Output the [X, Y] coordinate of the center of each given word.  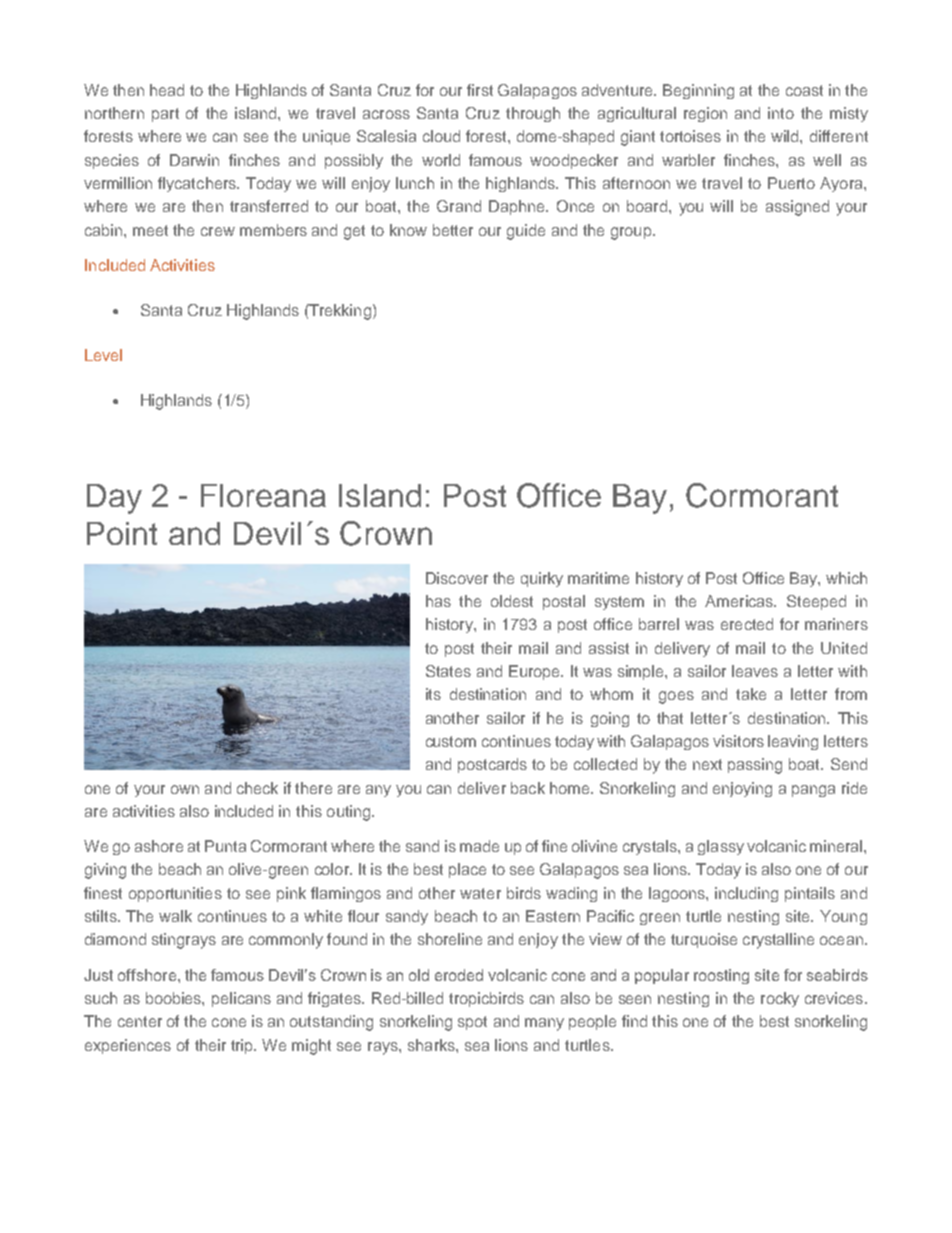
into [781, 113]
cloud [441, 136]
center [140, 1021]
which [846, 578]
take [751, 694]
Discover [457, 578]
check [257, 788]
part [165, 115]
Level [103, 355]
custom [451, 741]
